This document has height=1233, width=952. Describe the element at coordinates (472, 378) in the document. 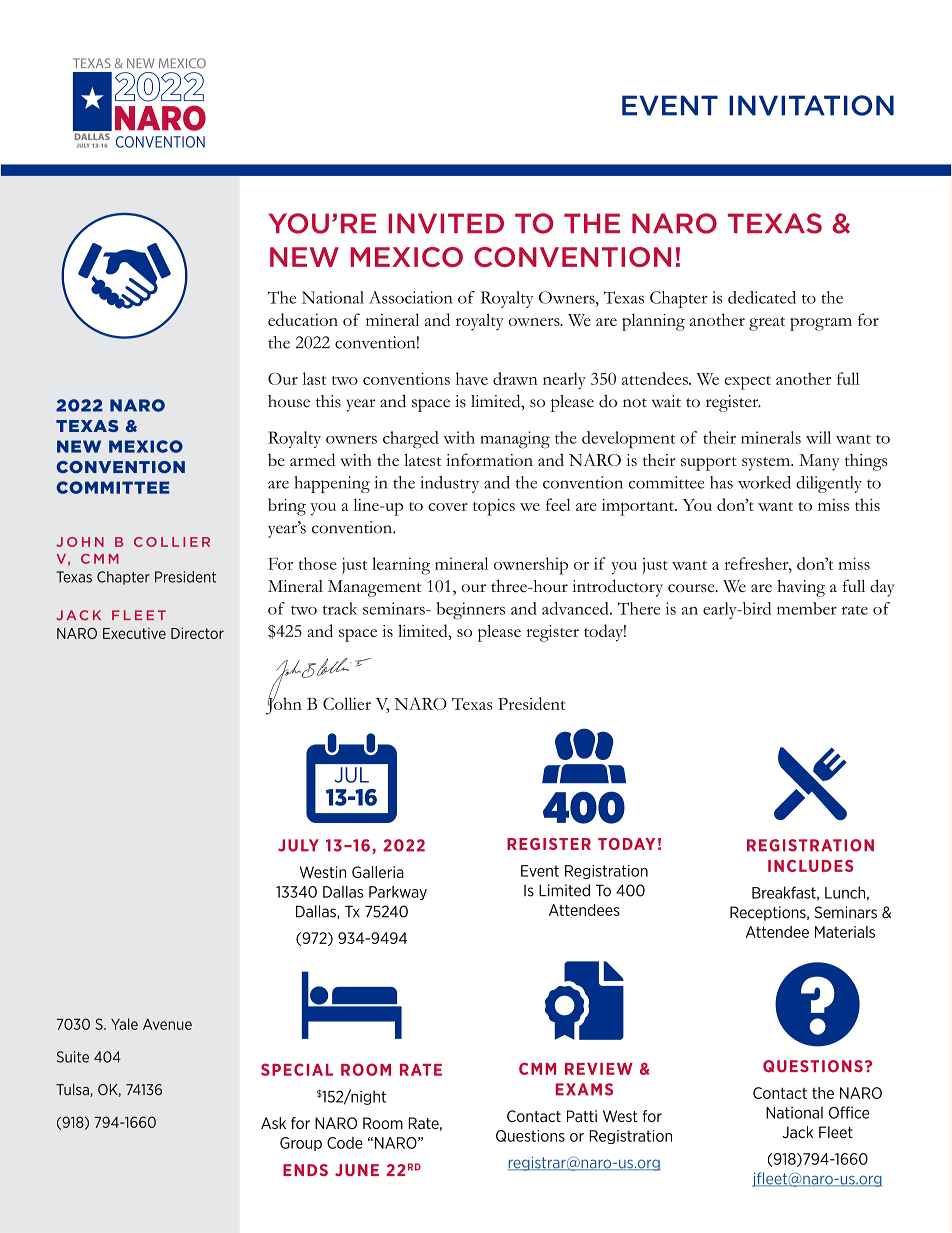

I see `have` at that location.
